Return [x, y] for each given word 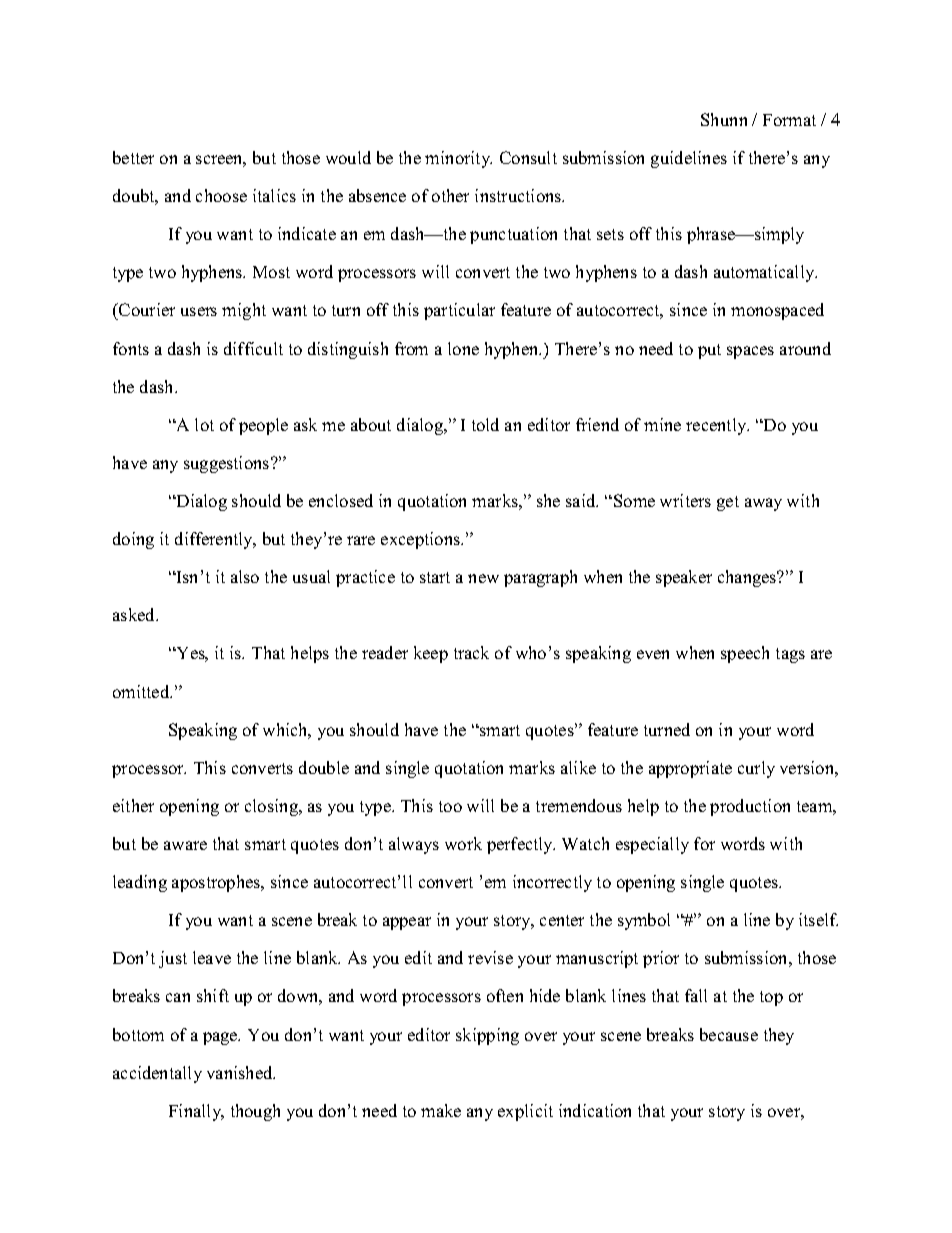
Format [789, 120]
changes [748, 578]
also [245, 576]
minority [458, 159]
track [471, 652]
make [441, 1110]
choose [221, 195]
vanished [241, 1072]
